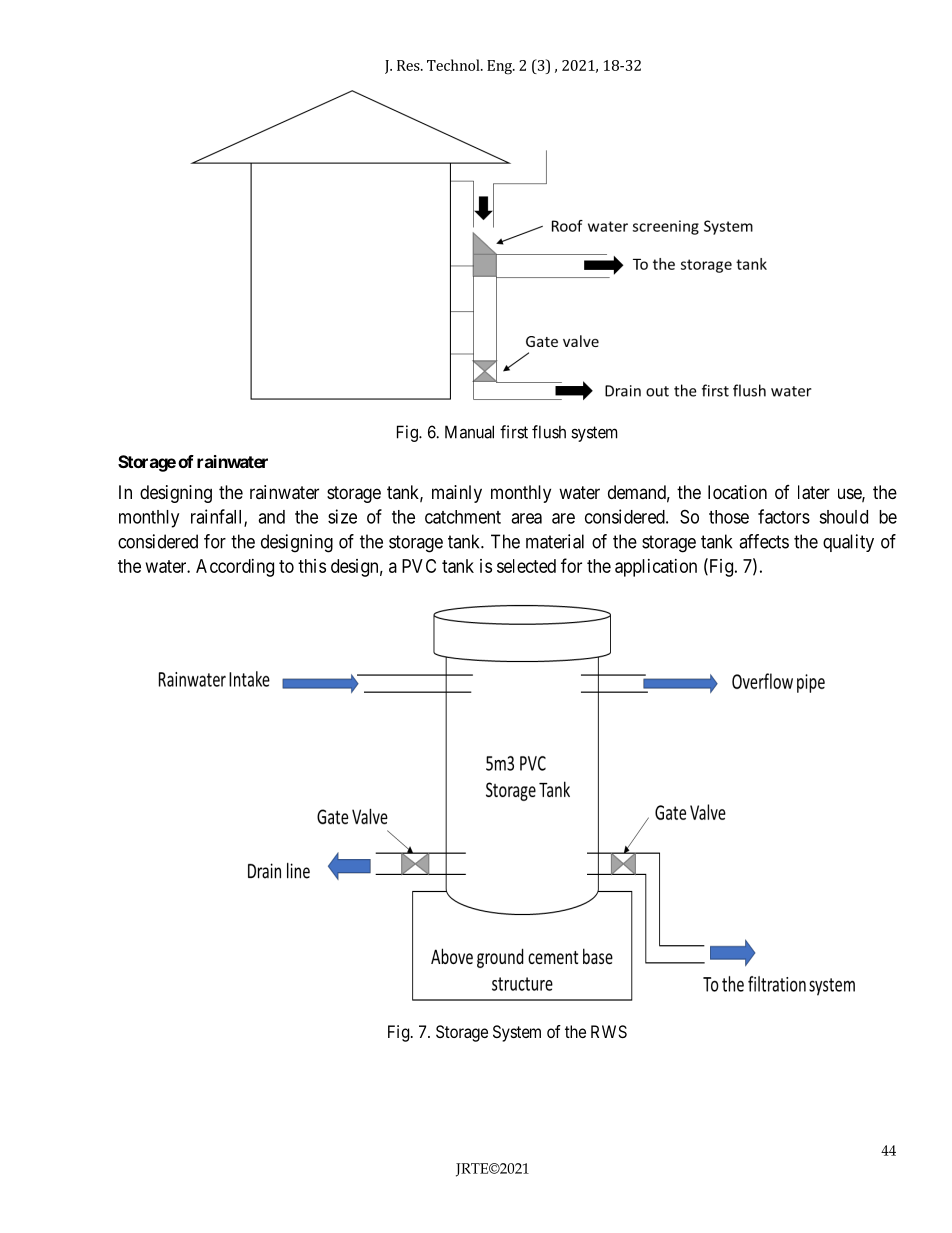 This image has height=1233, width=952. Describe the element at coordinates (454, 65) in the image. I see `Technol` at that location.
